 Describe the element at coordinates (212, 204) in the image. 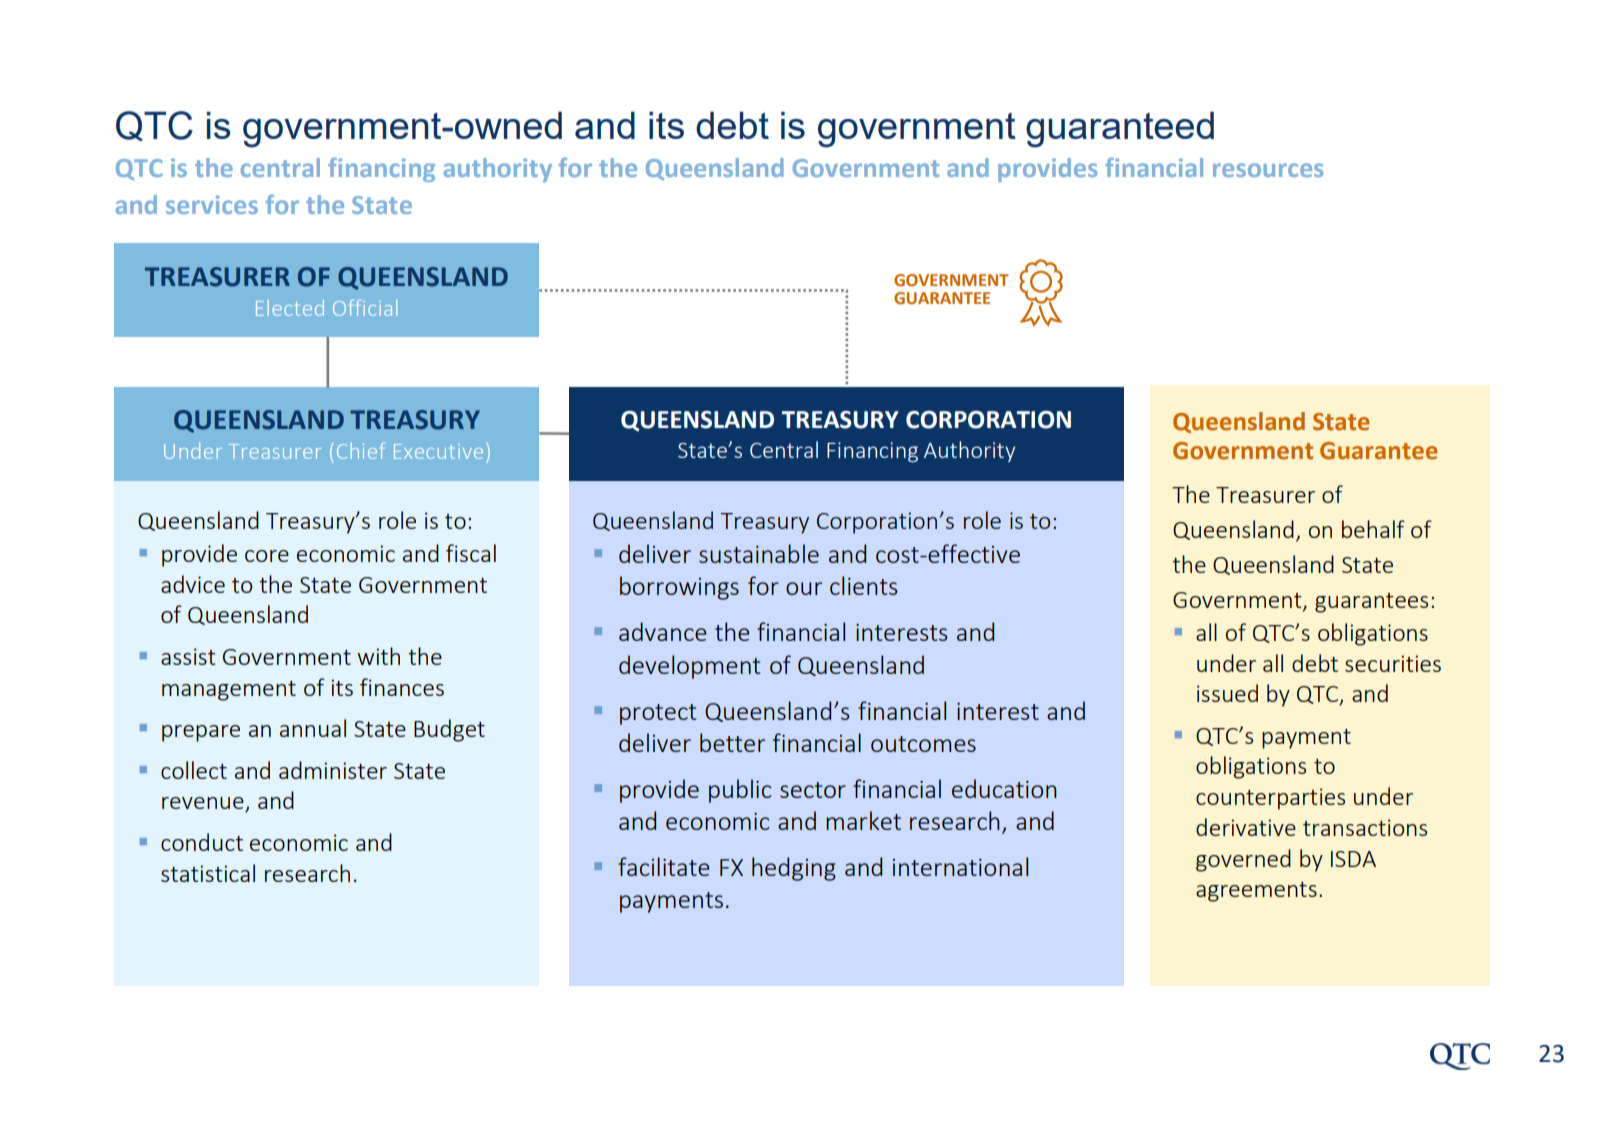

I see `services` at that location.
